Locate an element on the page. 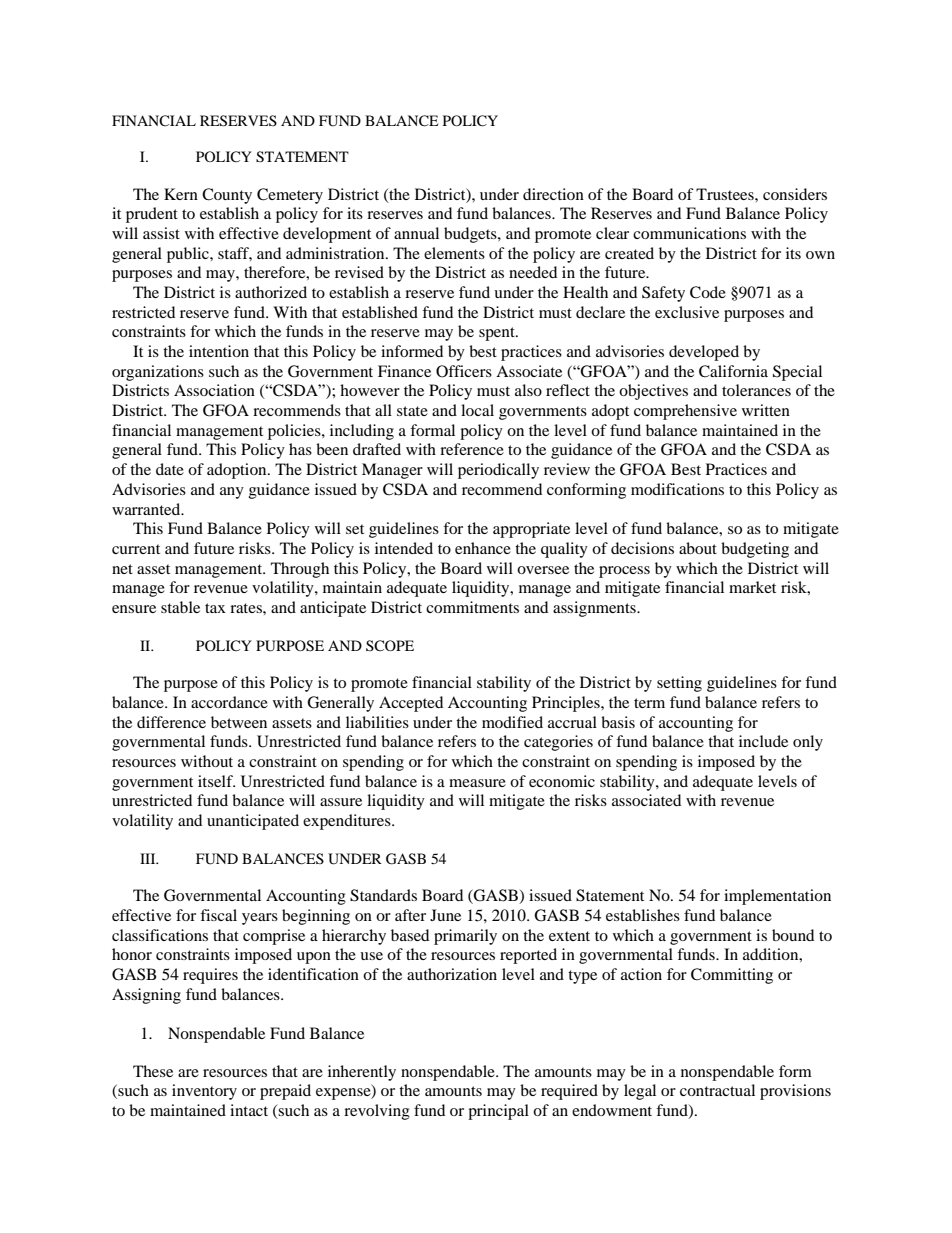  County is located at coordinates (227, 196).
